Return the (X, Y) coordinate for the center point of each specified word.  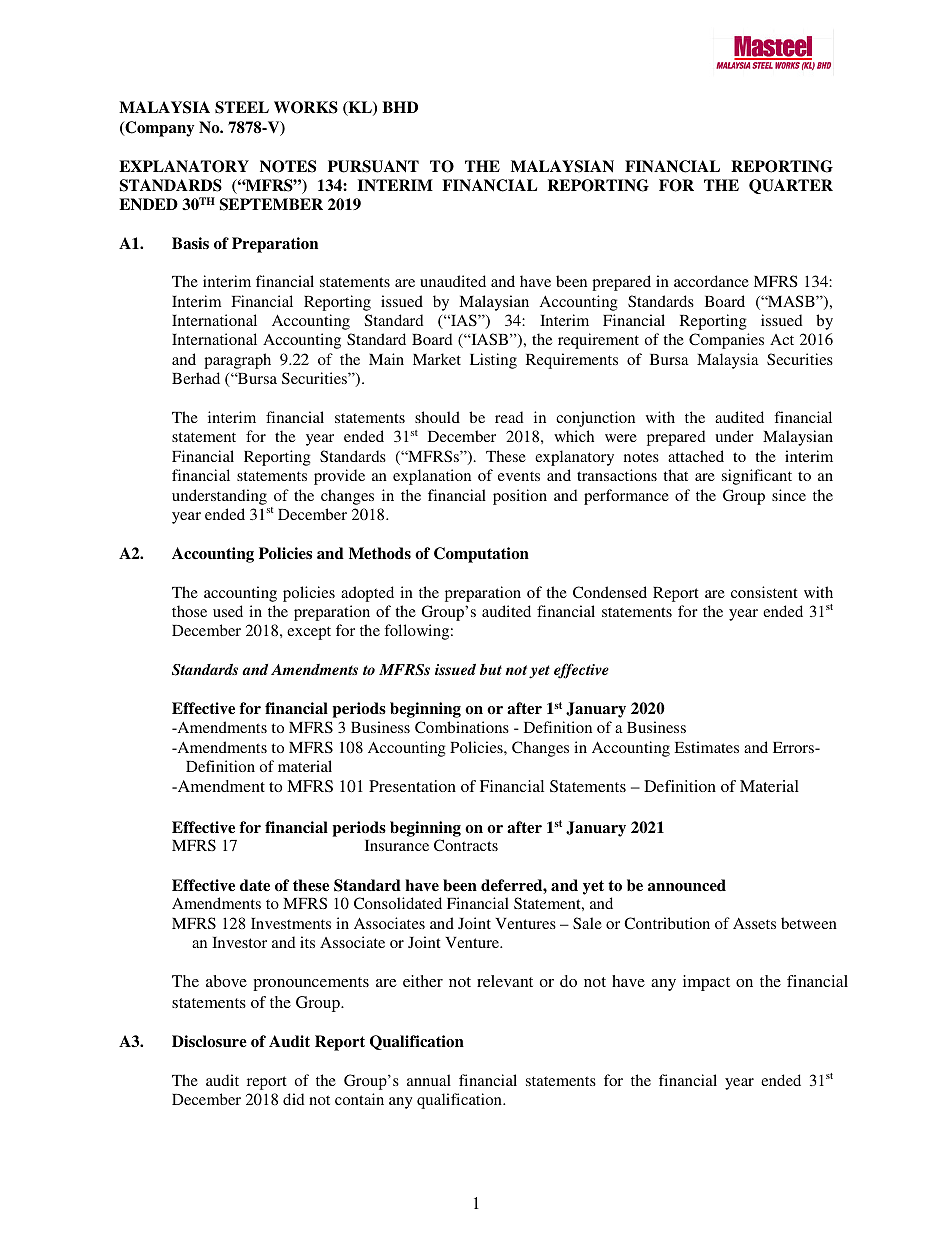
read (509, 417)
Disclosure (209, 1041)
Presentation (412, 786)
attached (696, 456)
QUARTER (791, 186)
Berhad (196, 378)
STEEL (242, 107)
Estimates (706, 747)
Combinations (462, 727)
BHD (400, 107)
